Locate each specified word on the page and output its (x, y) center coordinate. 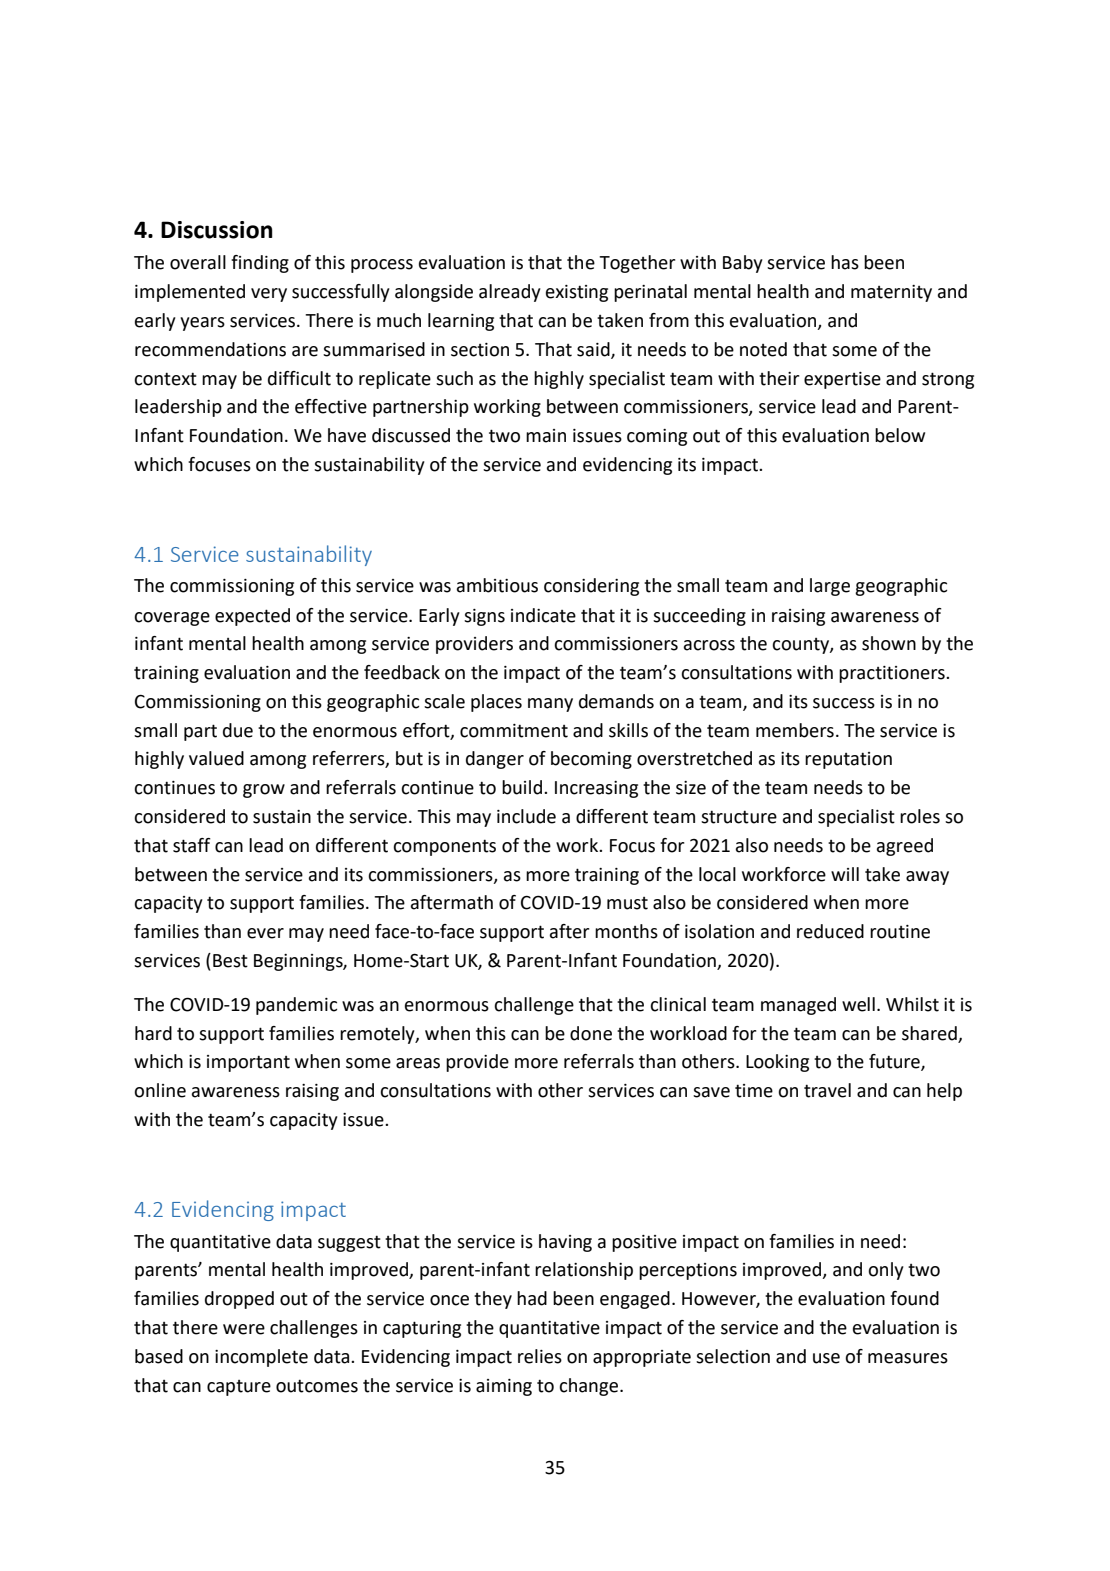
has (845, 262)
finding (260, 264)
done (591, 1033)
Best (230, 961)
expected (252, 617)
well (858, 1004)
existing (577, 293)
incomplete (261, 1358)
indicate (543, 615)
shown (889, 643)
